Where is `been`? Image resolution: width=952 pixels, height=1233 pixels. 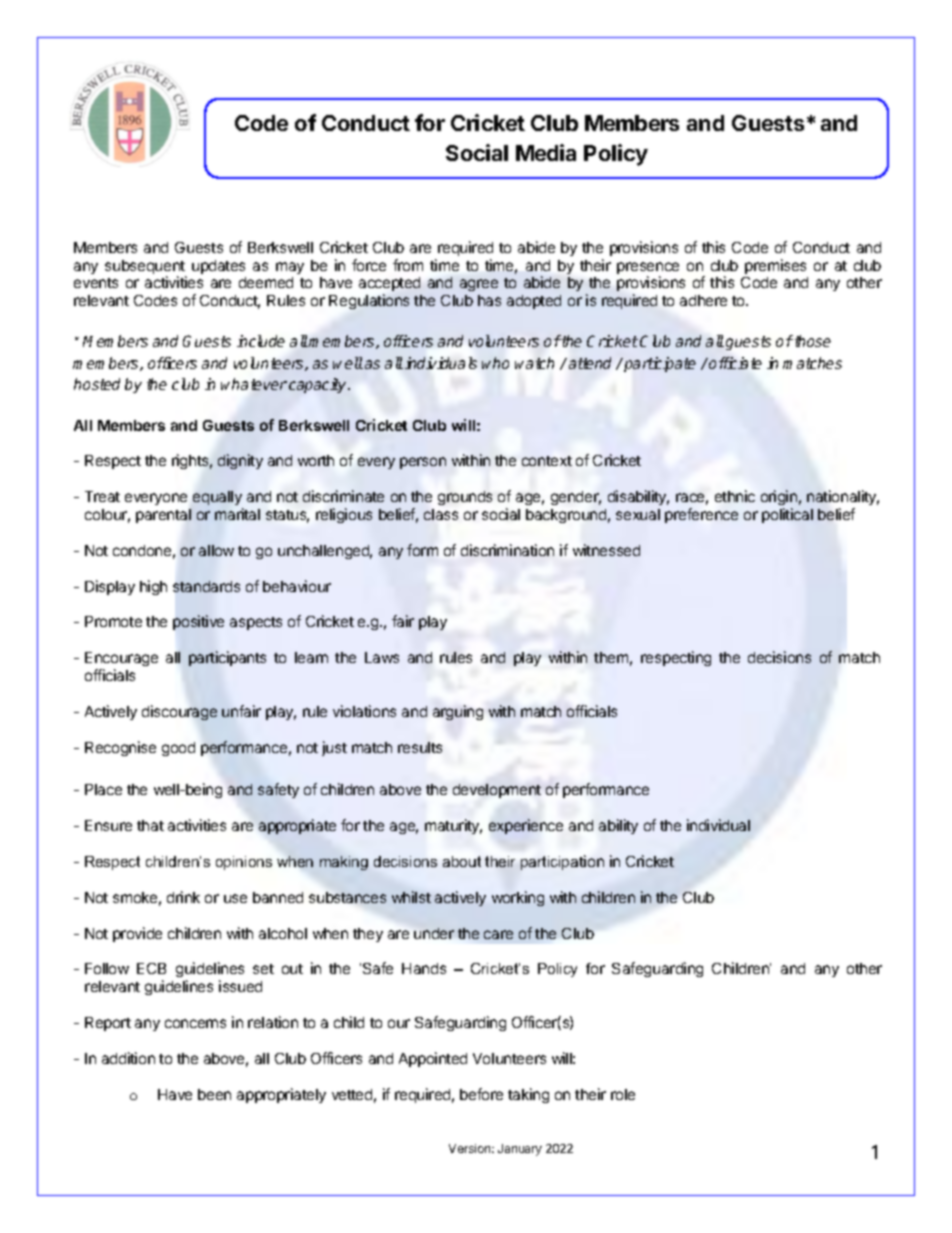 been is located at coordinates (214, 1094).
